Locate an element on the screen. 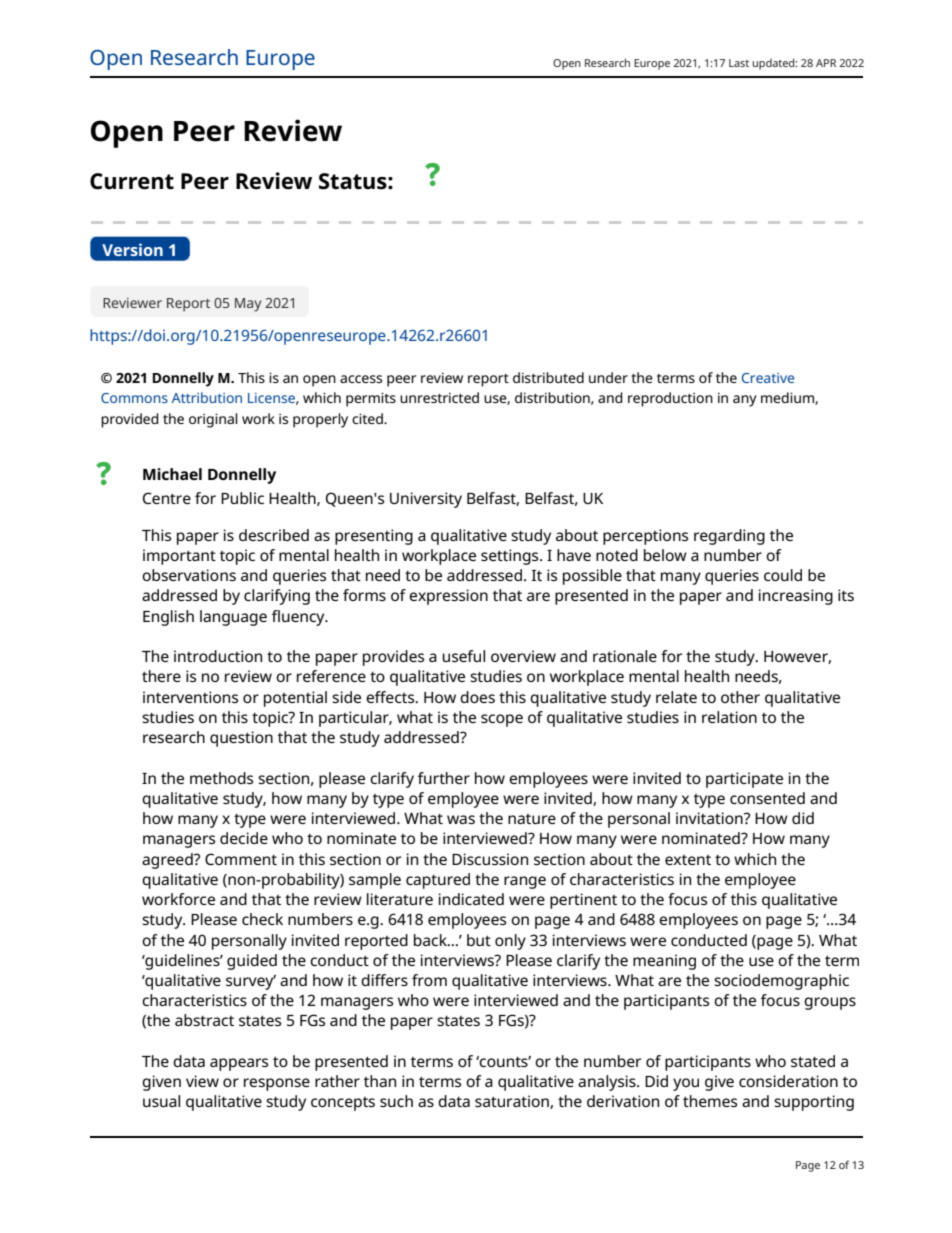  medium is located at coordinates (788, 398).
